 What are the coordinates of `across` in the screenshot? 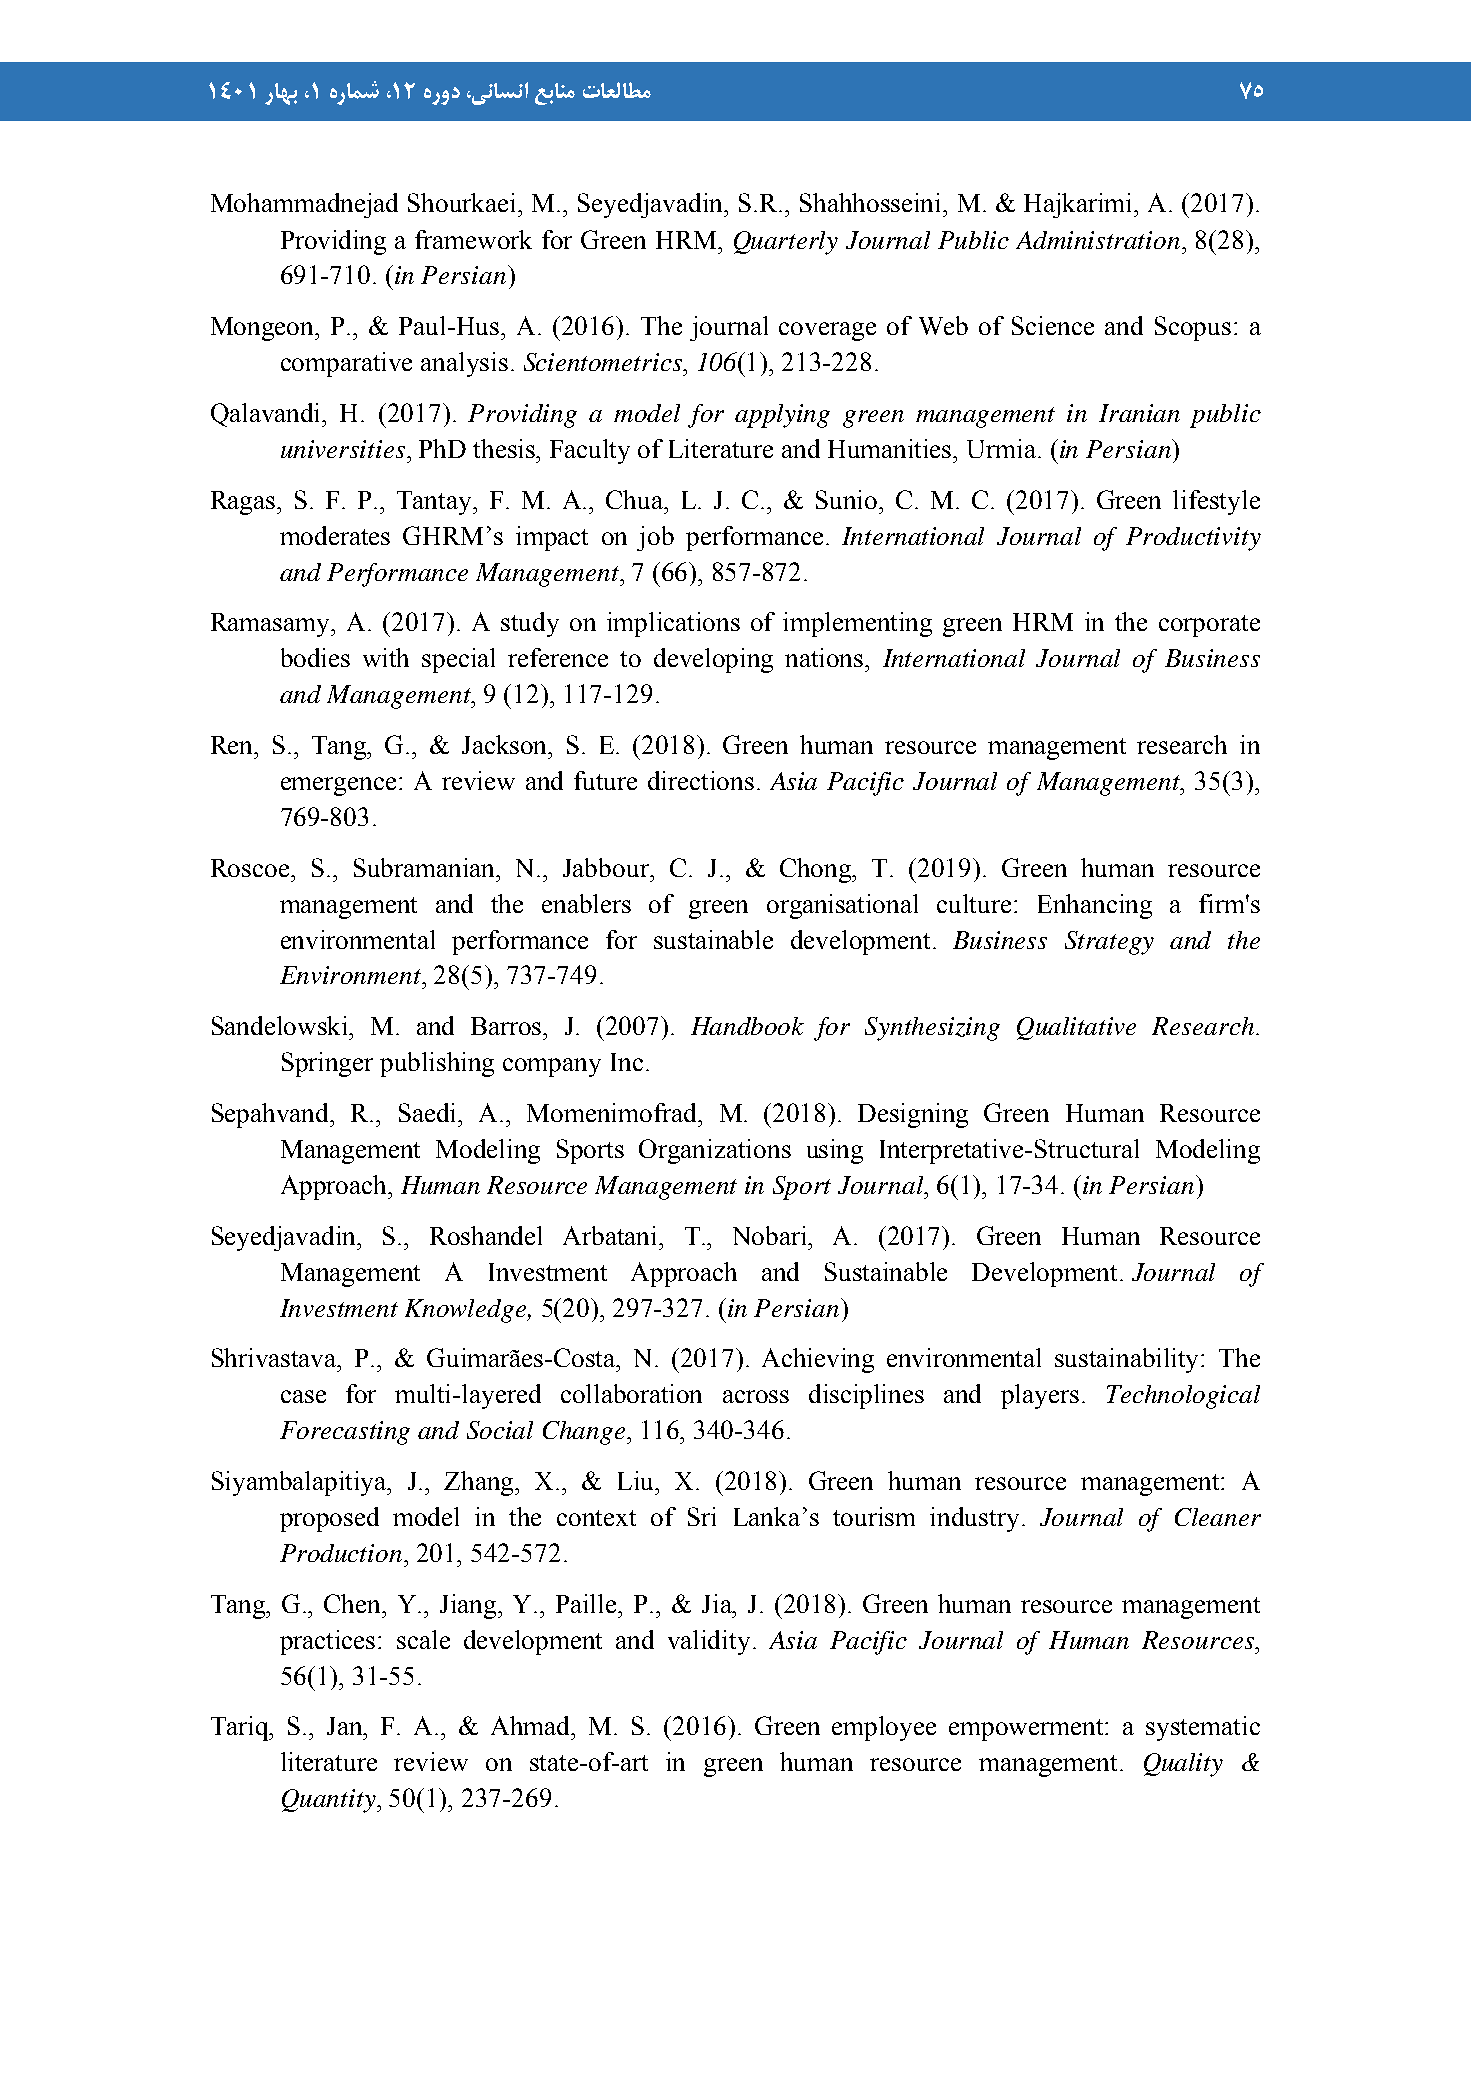 It's located at (756, 1396).
